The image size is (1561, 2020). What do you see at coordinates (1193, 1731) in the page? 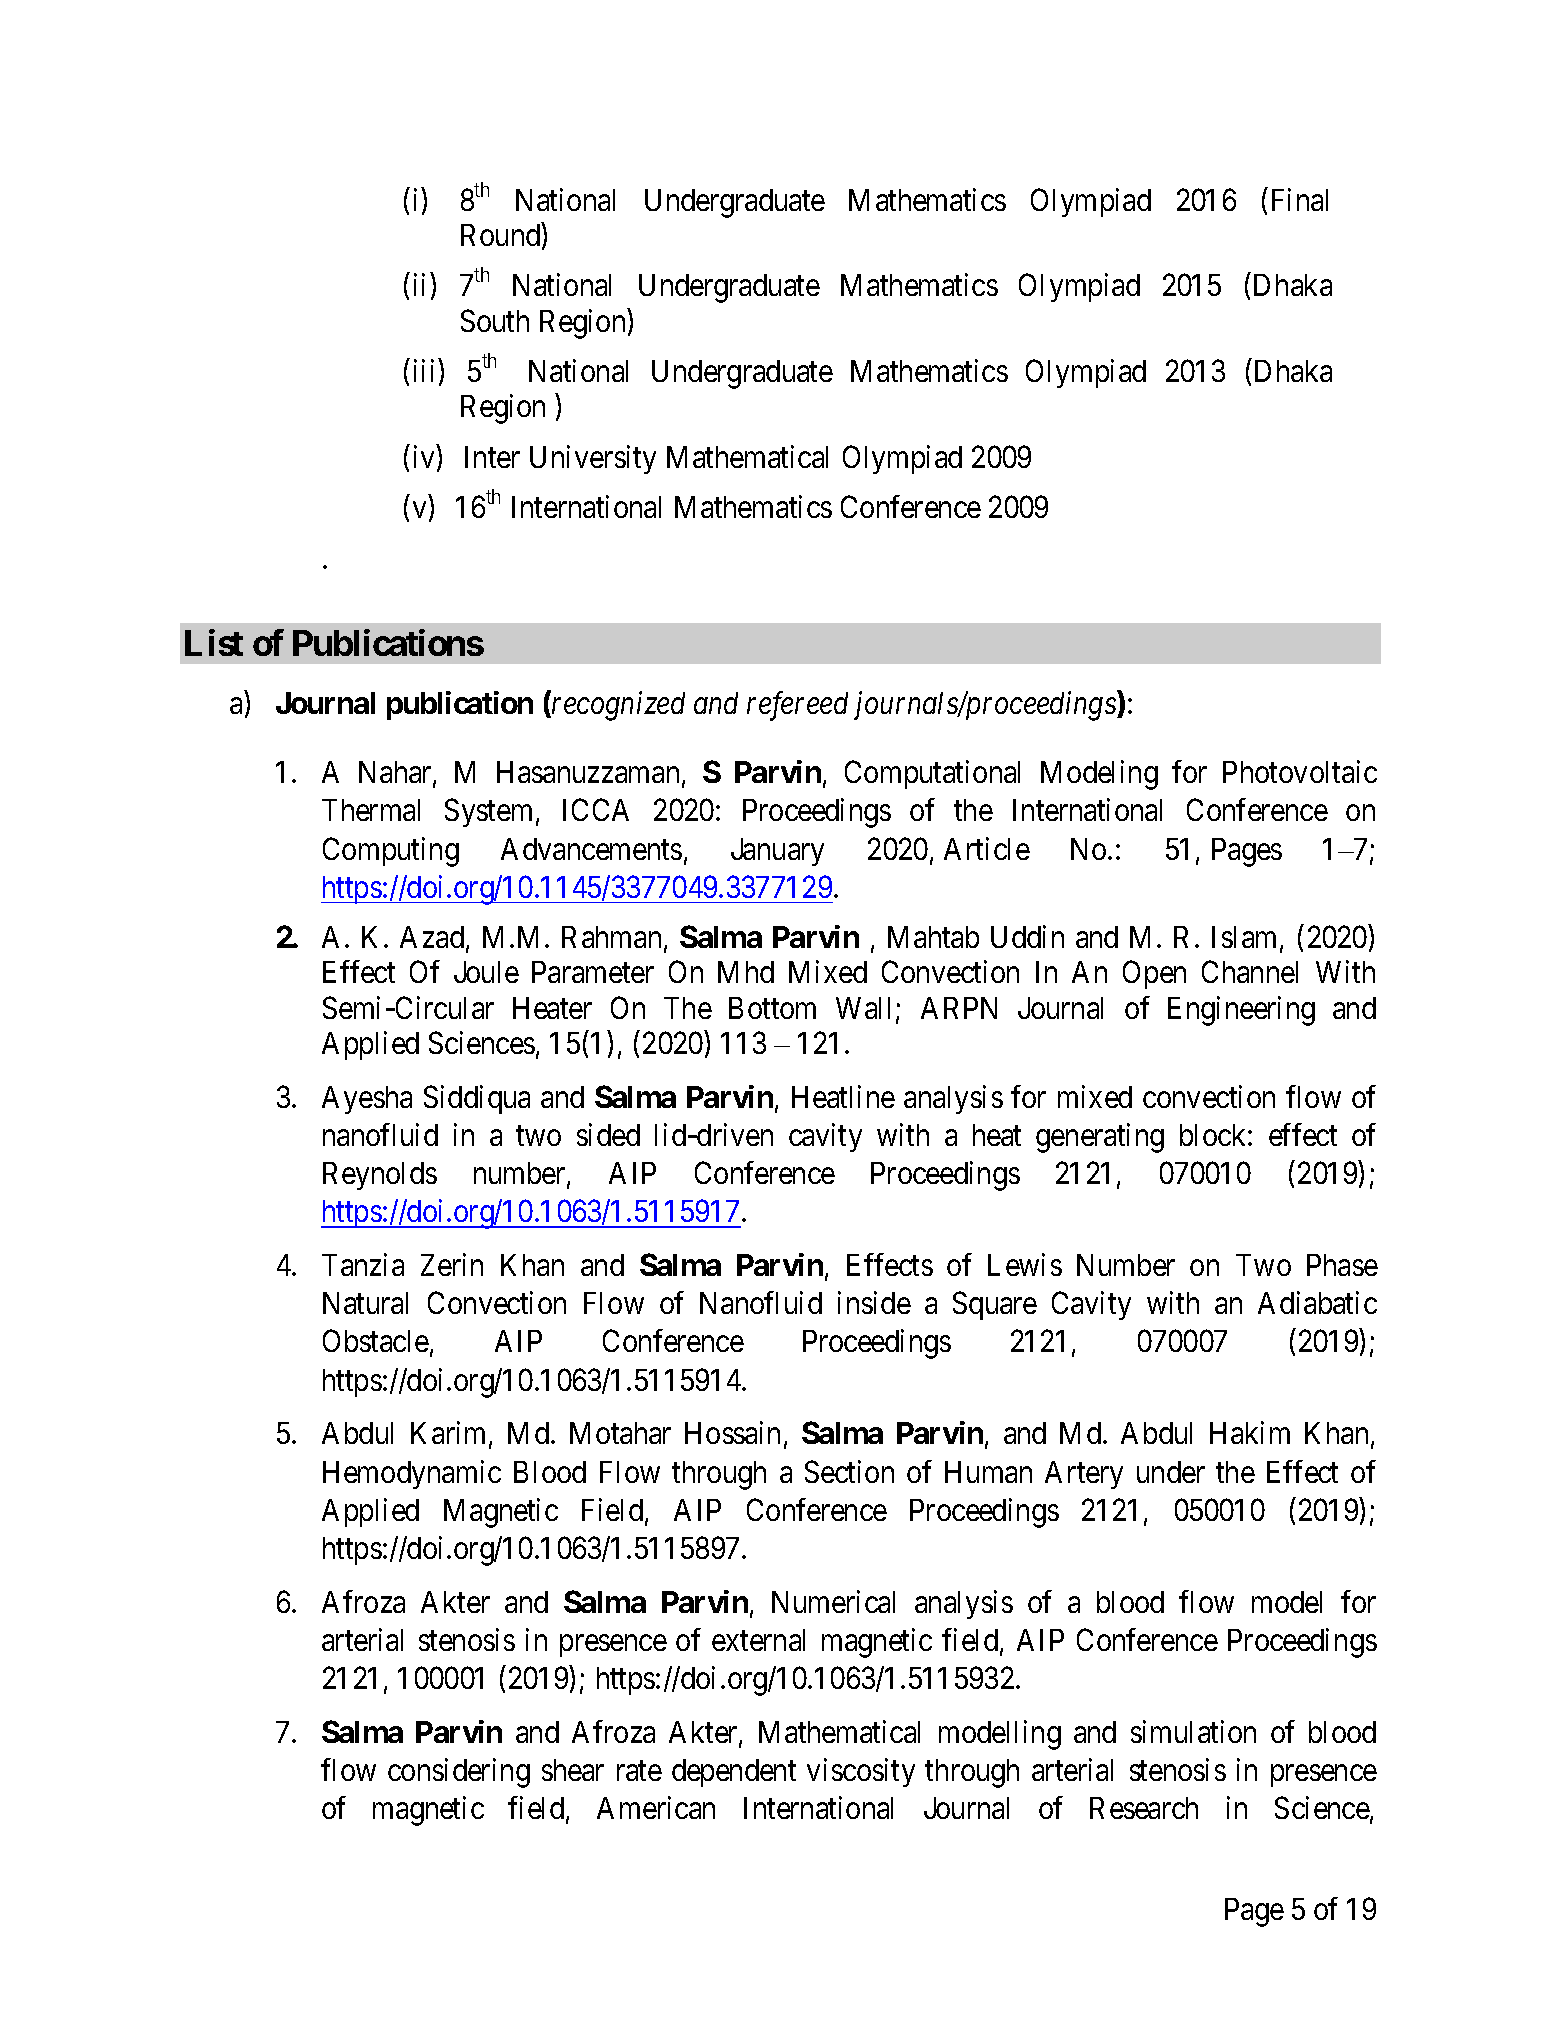
I see `simulation` at bounding box center [1193, 1731].
